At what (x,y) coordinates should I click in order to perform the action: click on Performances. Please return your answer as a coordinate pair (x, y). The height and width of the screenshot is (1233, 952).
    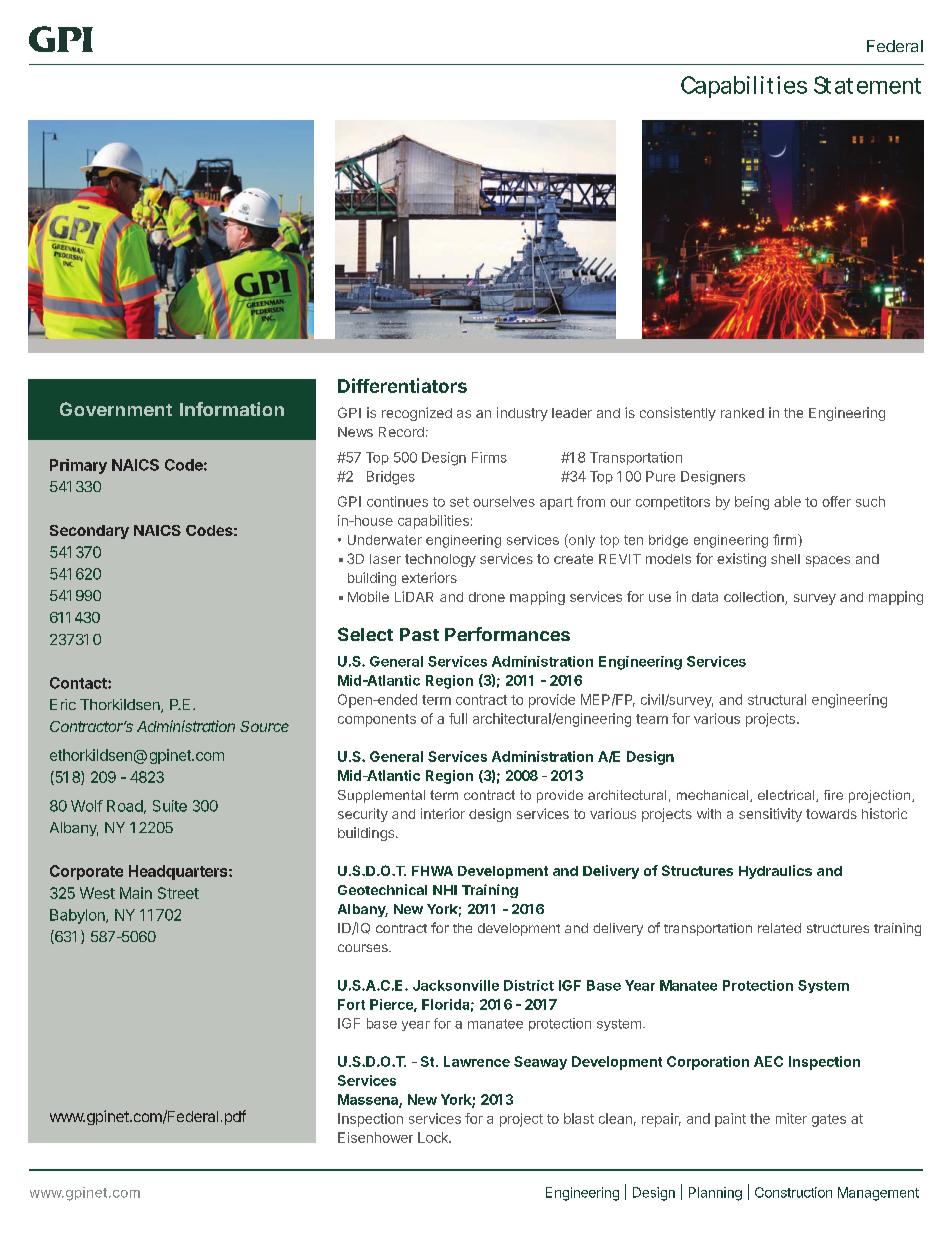
    Looking at the image, I should click on (507, 634).
